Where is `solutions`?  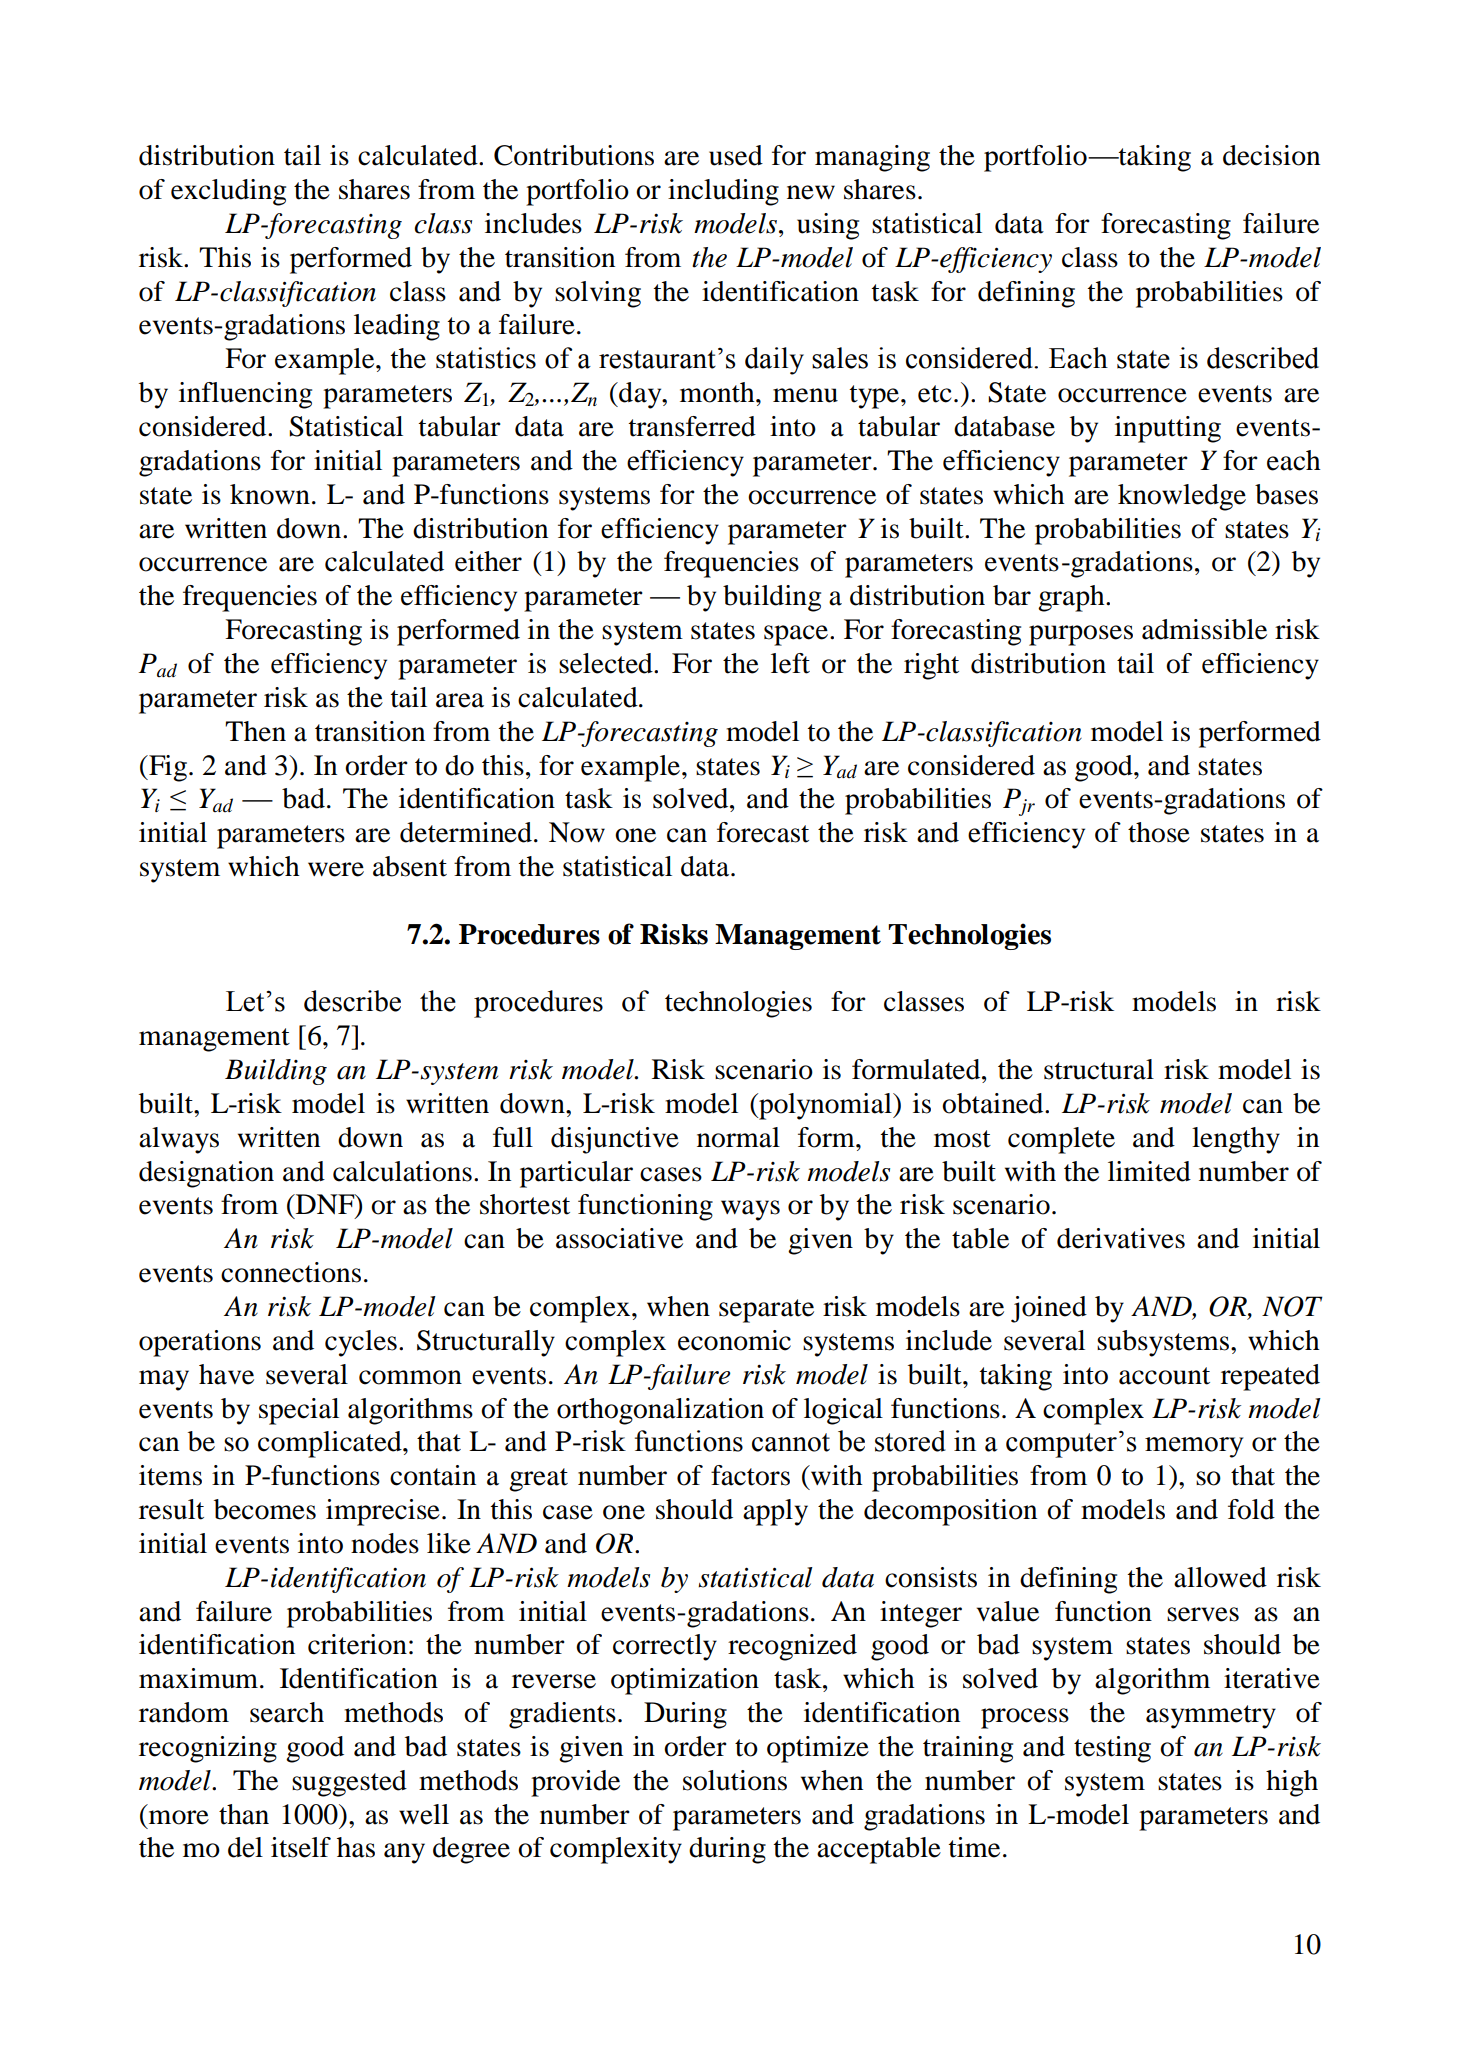
solutions is located at coordinates (735, 1780).
